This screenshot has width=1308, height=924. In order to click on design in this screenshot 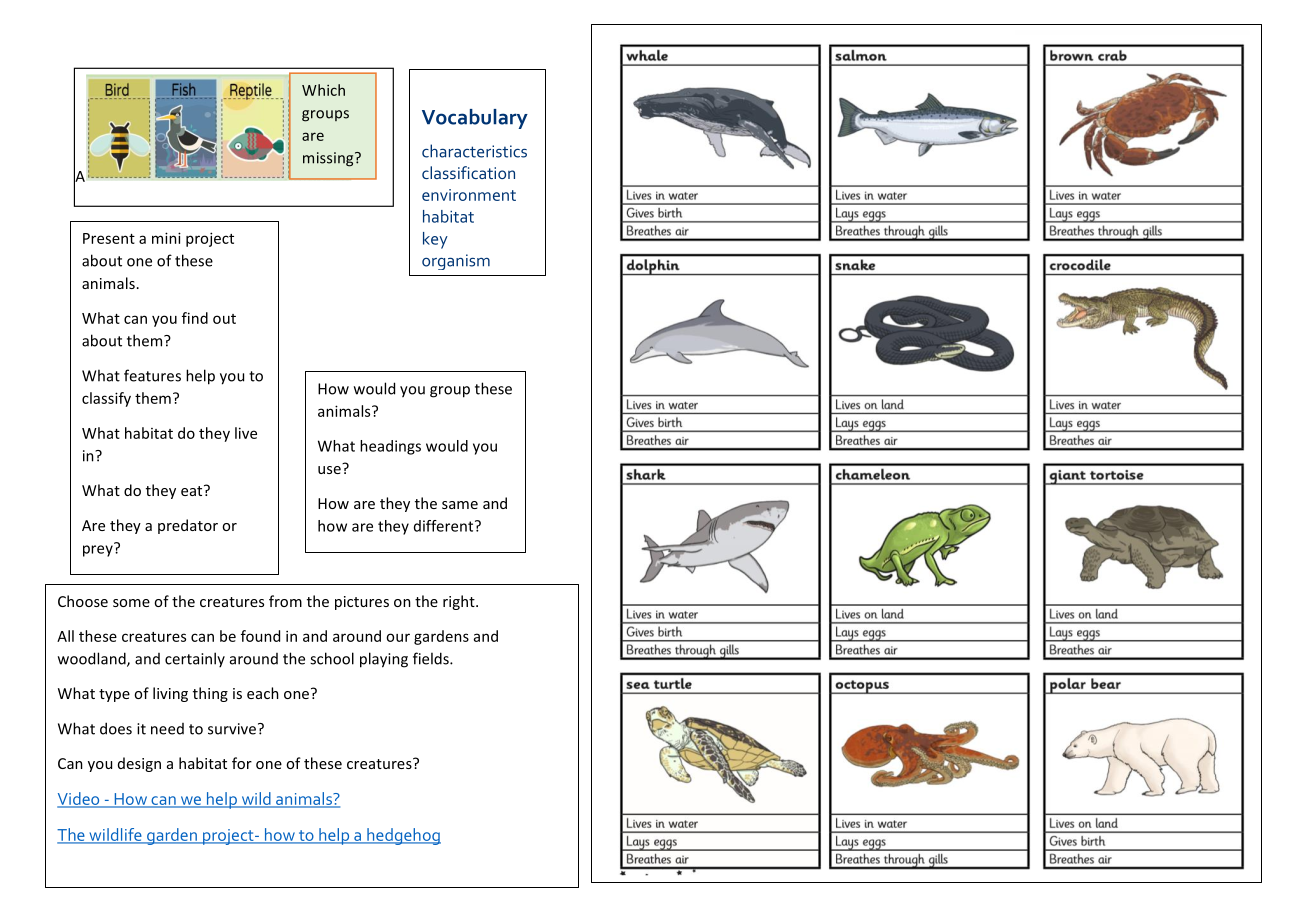, I will do `click(139, 764)`.
